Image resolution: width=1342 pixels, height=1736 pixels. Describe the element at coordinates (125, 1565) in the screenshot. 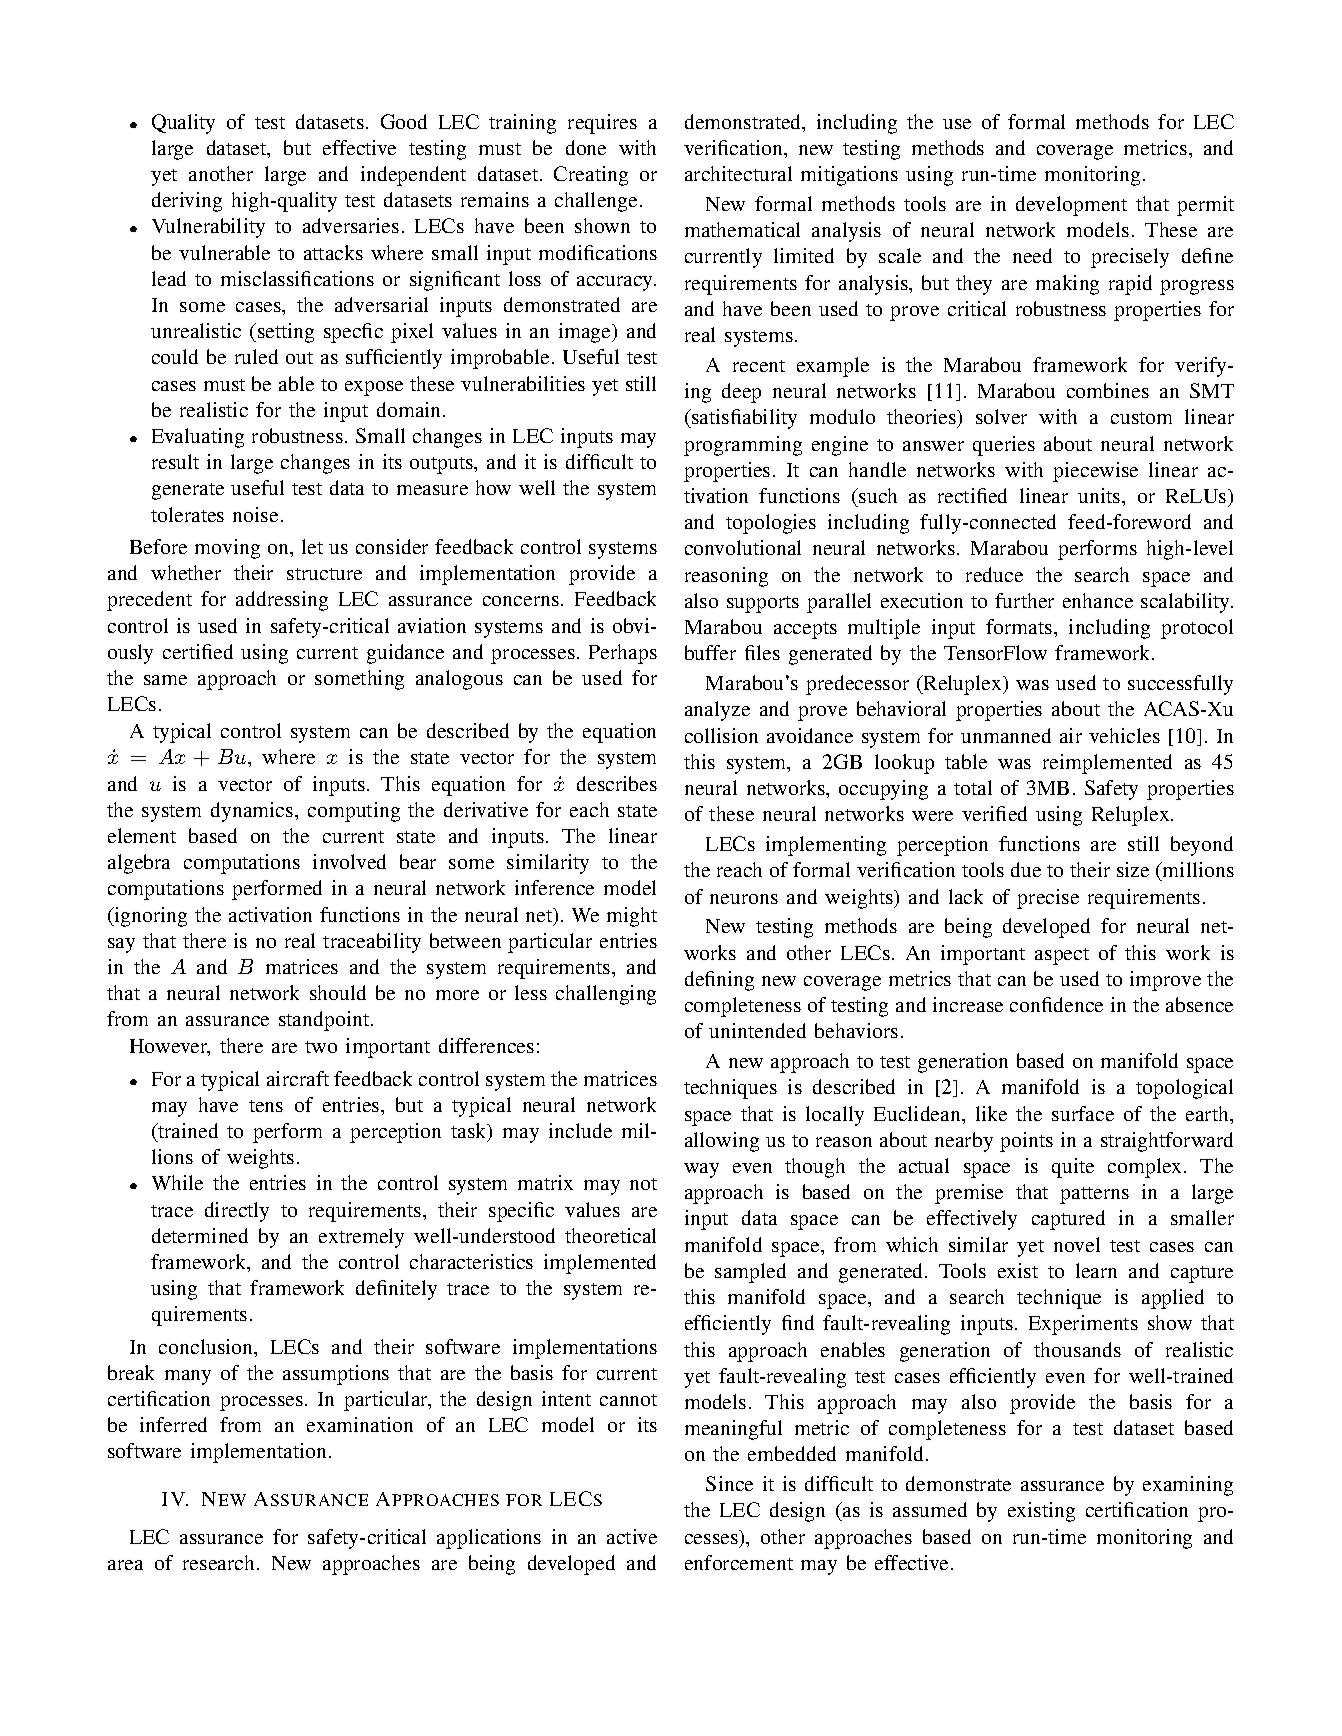

I see `area` at that location.
